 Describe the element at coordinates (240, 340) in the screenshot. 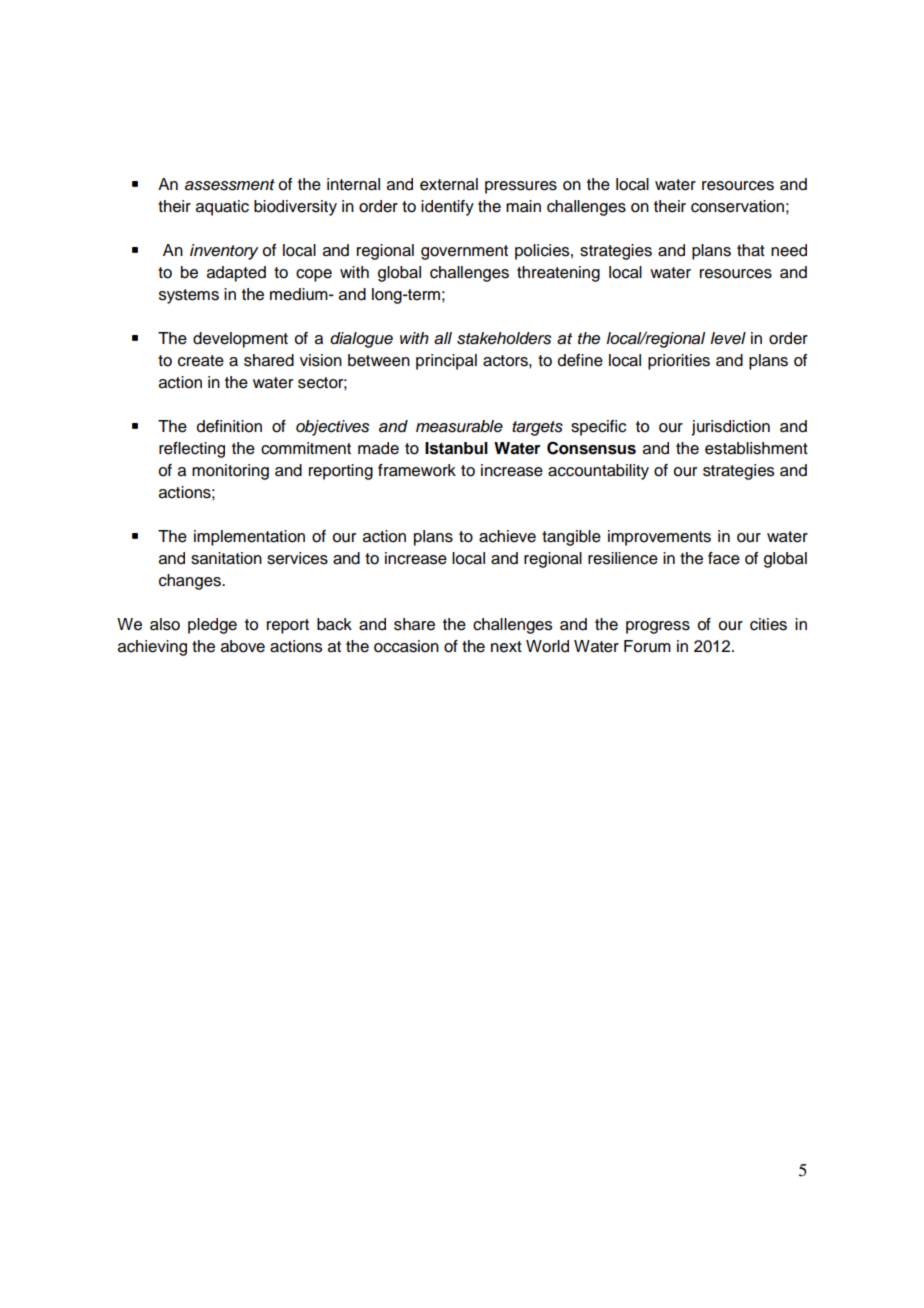

I see `development` at that location.
